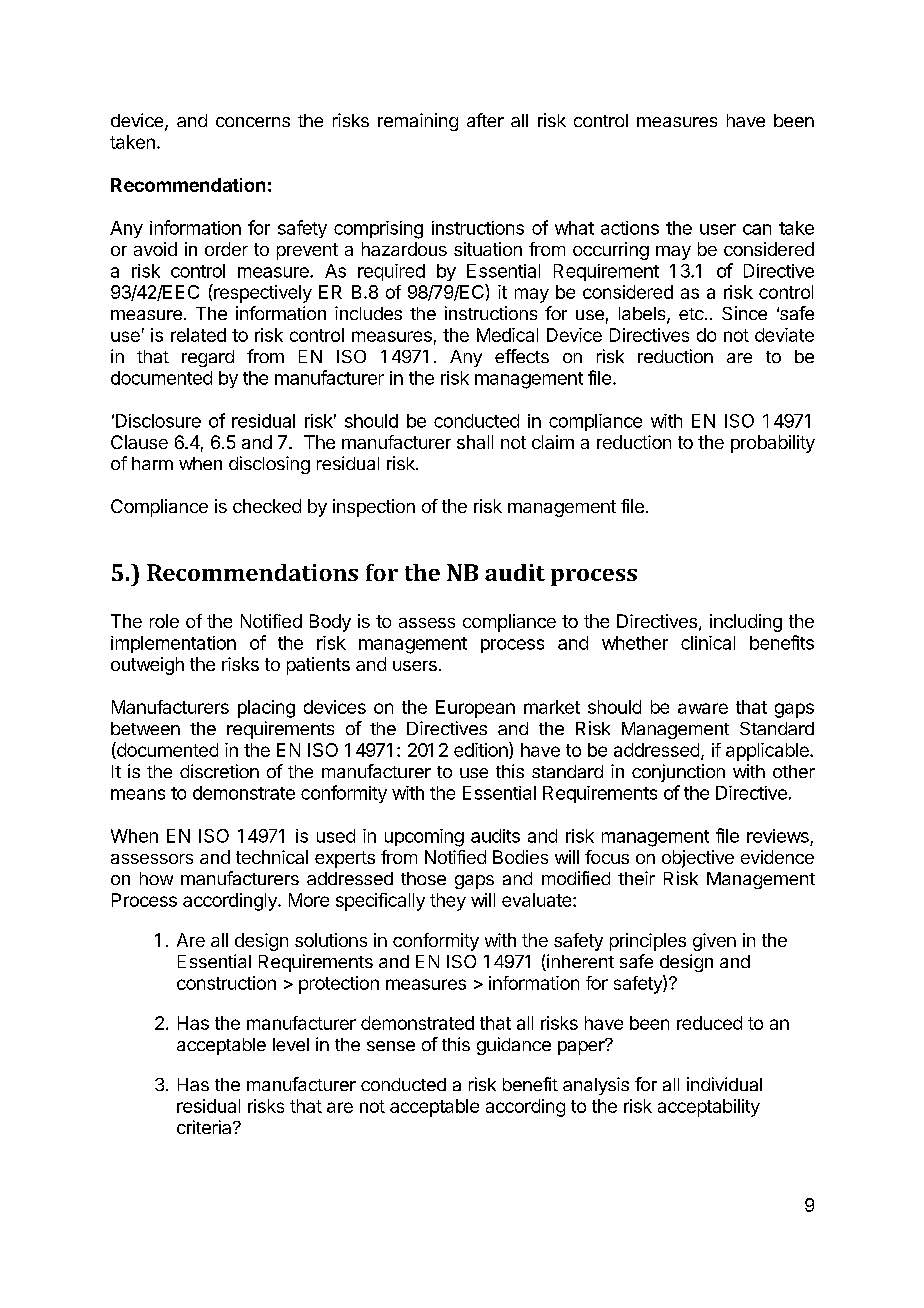 The height and width of the screenshot is (1308, 924). I want to click on concerns, so click(253, 122).
